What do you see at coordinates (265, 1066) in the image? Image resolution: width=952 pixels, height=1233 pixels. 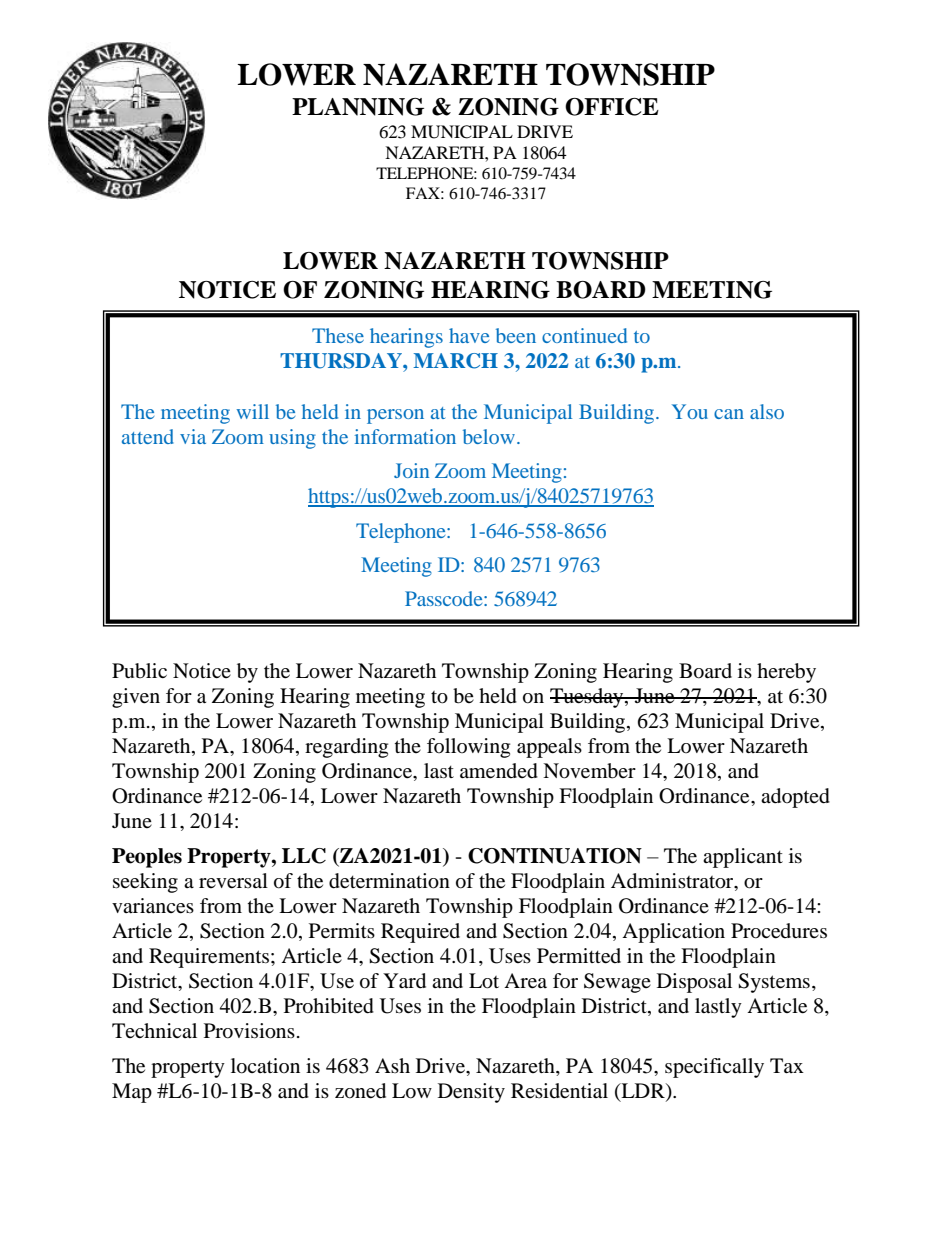 I see `location` at bounding box center [265, 1066].
